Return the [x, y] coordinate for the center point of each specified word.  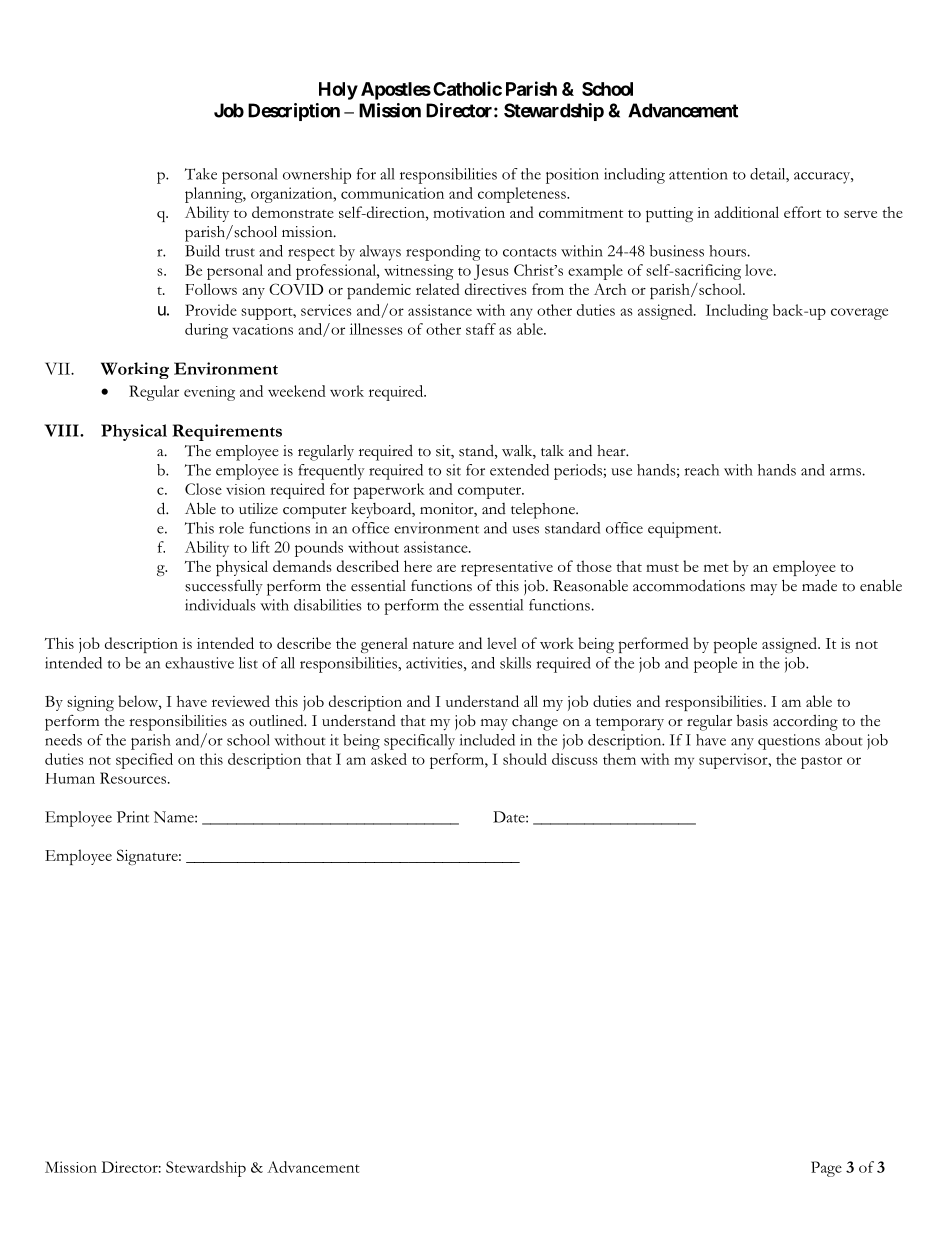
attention [698, 174]
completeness [523, 195]
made [819, 585]
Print [133, 817]
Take [201, 174]
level [502, 643]
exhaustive [199, 663]
